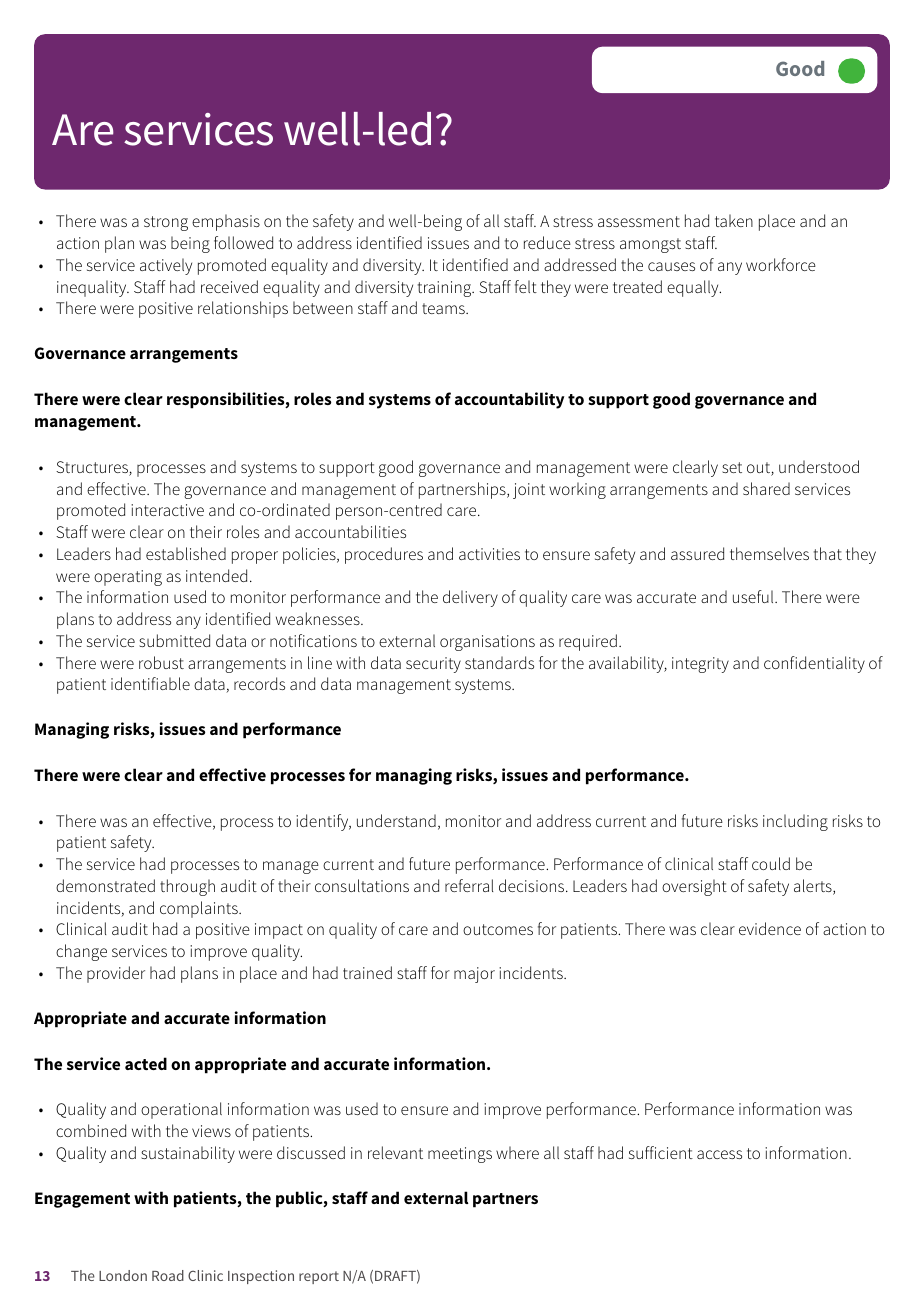  Describe the element at coordinates (166, 266) in the screenshot. I see `actively` at that location.
